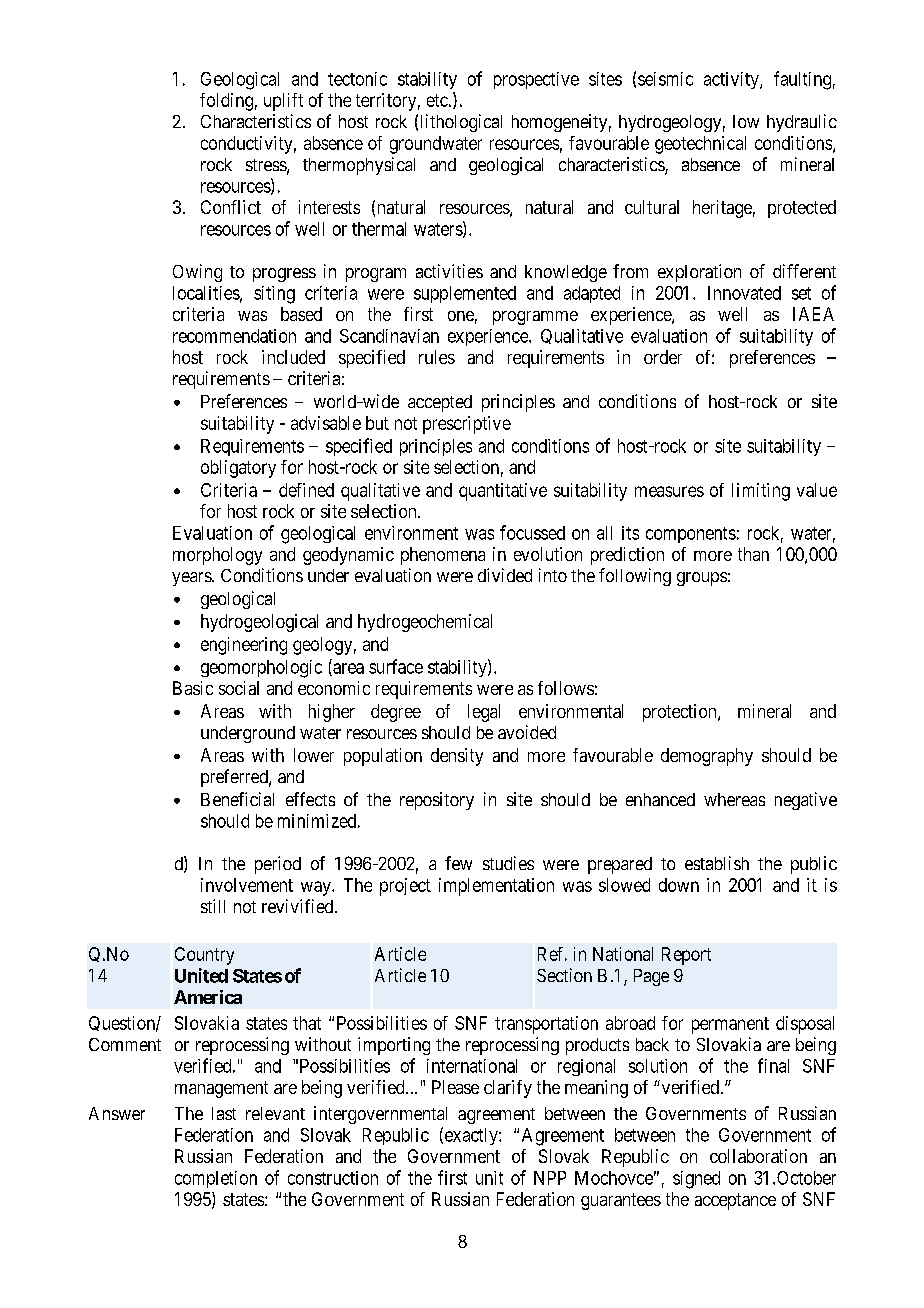  Describe the element at coordinates (283, 102) in the screenshot. I see `uplift` at that location.
